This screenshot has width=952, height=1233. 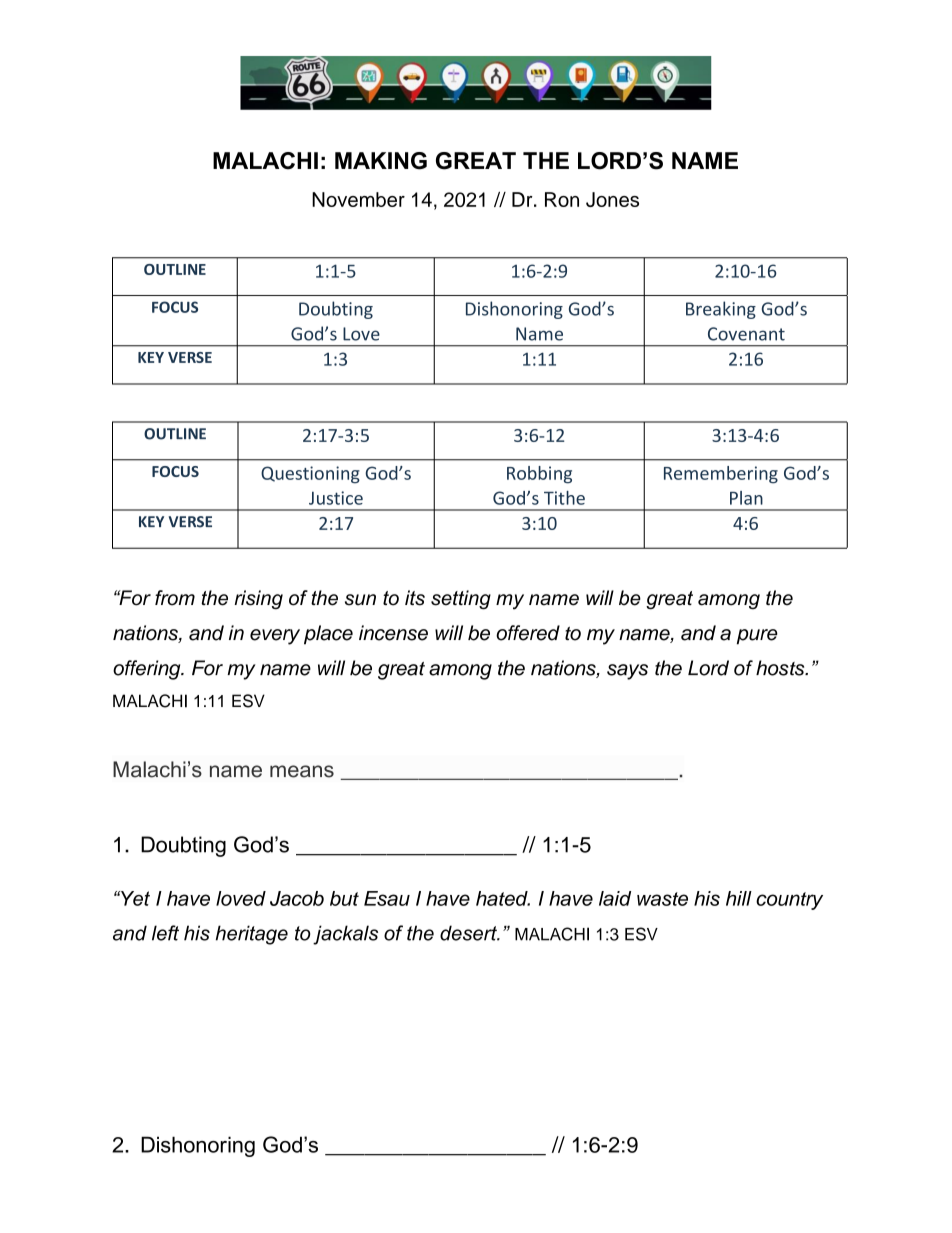 What do you see at coordinates (461, 600) in the screenshot?
I see `setting` at bounding box center [461, 600].
